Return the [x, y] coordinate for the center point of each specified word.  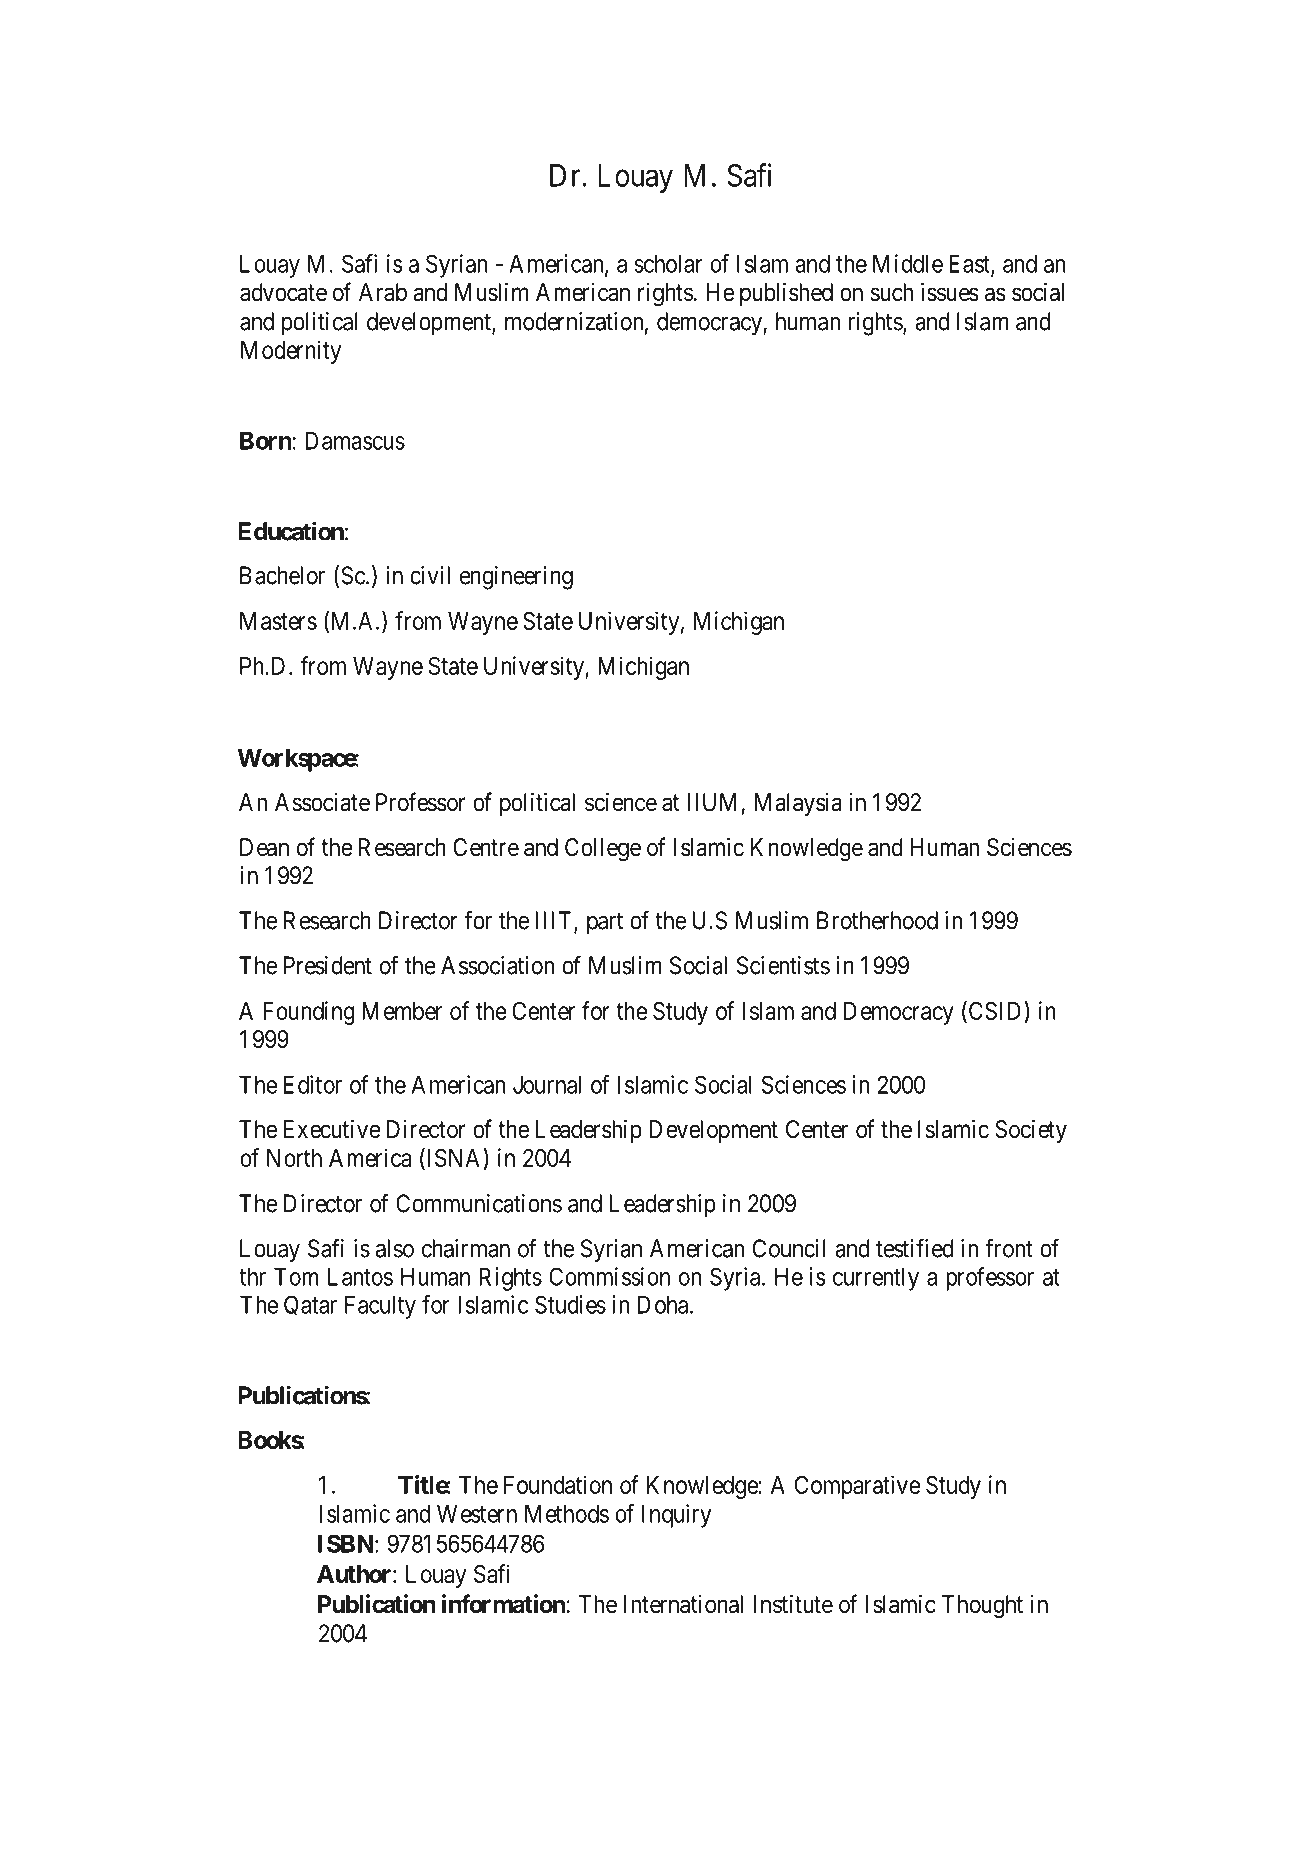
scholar [668, 263]
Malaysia [798, 804]
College [603, 850]
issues [950, 292]
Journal [547, 1084]
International [683, 1604]
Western [477, 1513]
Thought [982, 1607]
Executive [332, 1129]
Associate [322, 802]
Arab [383, 292]
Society [1031, 1131]
